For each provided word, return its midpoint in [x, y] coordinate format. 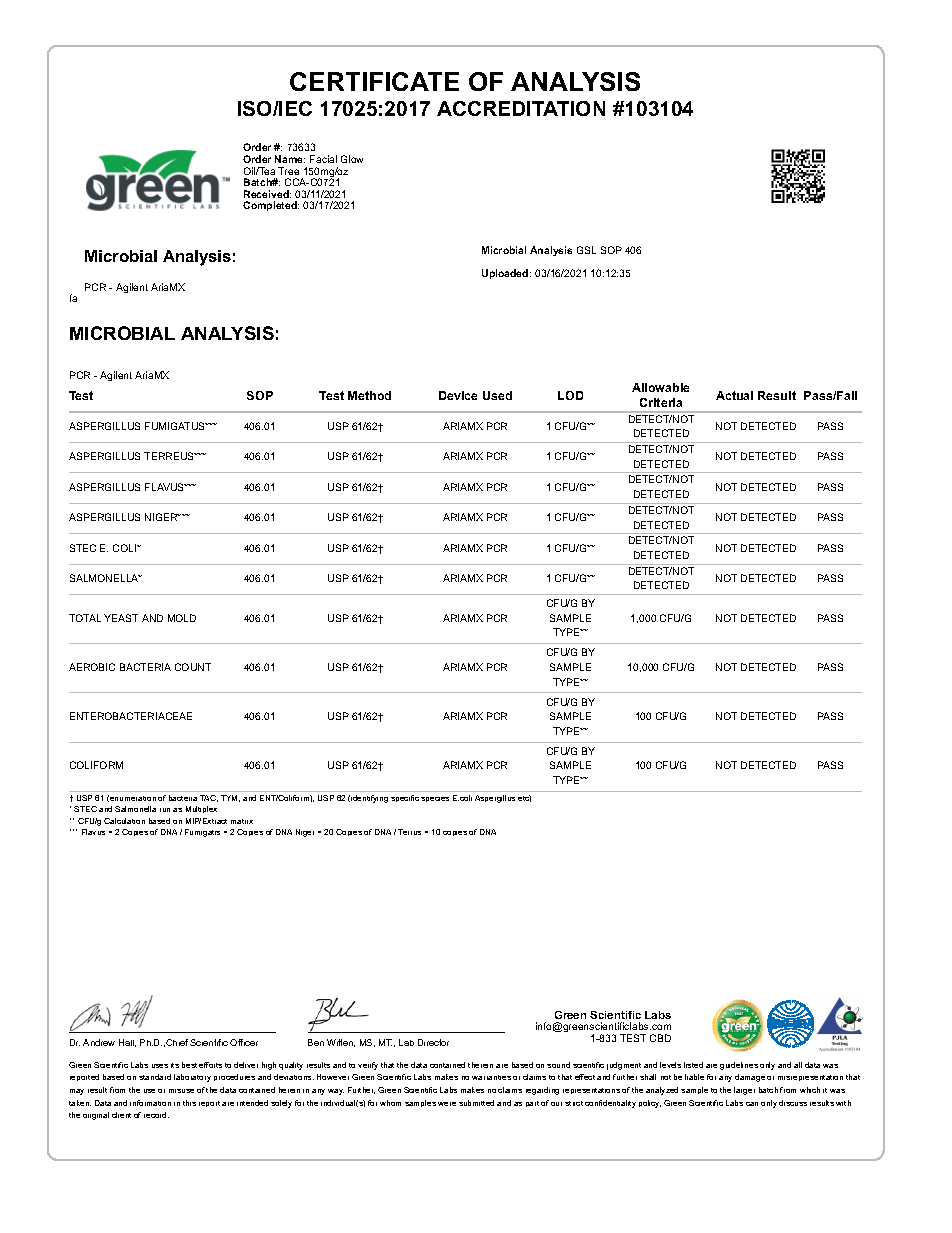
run [165, 810]
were [447, 1104]
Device [458, 395]
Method [369, 395]
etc [524, 798]
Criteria [661, 402]
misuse [181, 1091]
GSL [586, 250]
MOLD [182, 618]
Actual [734, 395]
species [435, 799]
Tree [288, 171]
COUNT [193, 667]
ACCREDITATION [521, 108]
